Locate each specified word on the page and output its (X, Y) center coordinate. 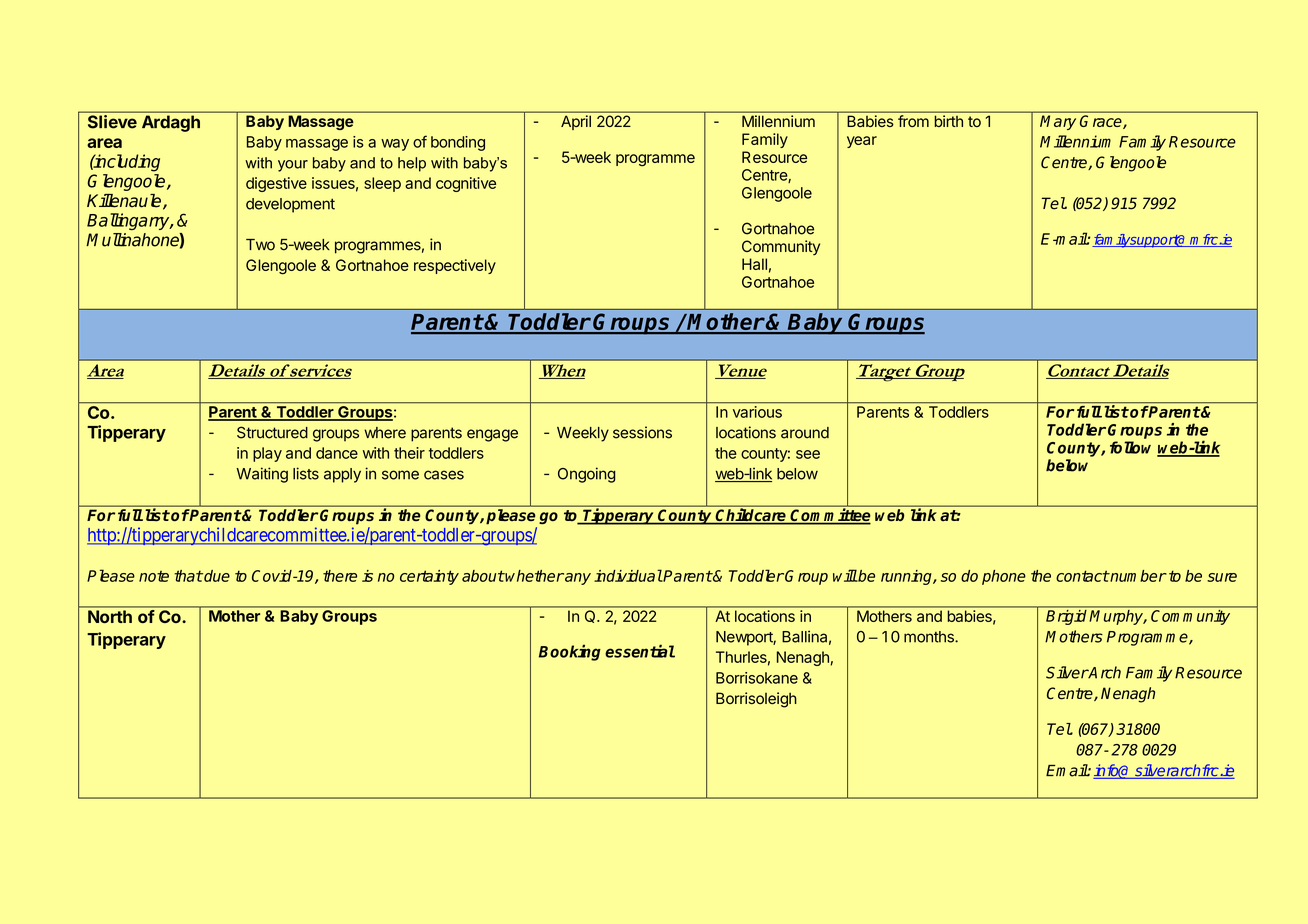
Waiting (262, 475)
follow (1130, 447)
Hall (754, 264)
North (110, 616)
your (293, 166)
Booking (570, 652)
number (1137, 576)
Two (260, 245)
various (757, 412)
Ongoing (587, 475)
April (576, 122)
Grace (1102, 122)
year (862, 142)
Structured (272, 432)
